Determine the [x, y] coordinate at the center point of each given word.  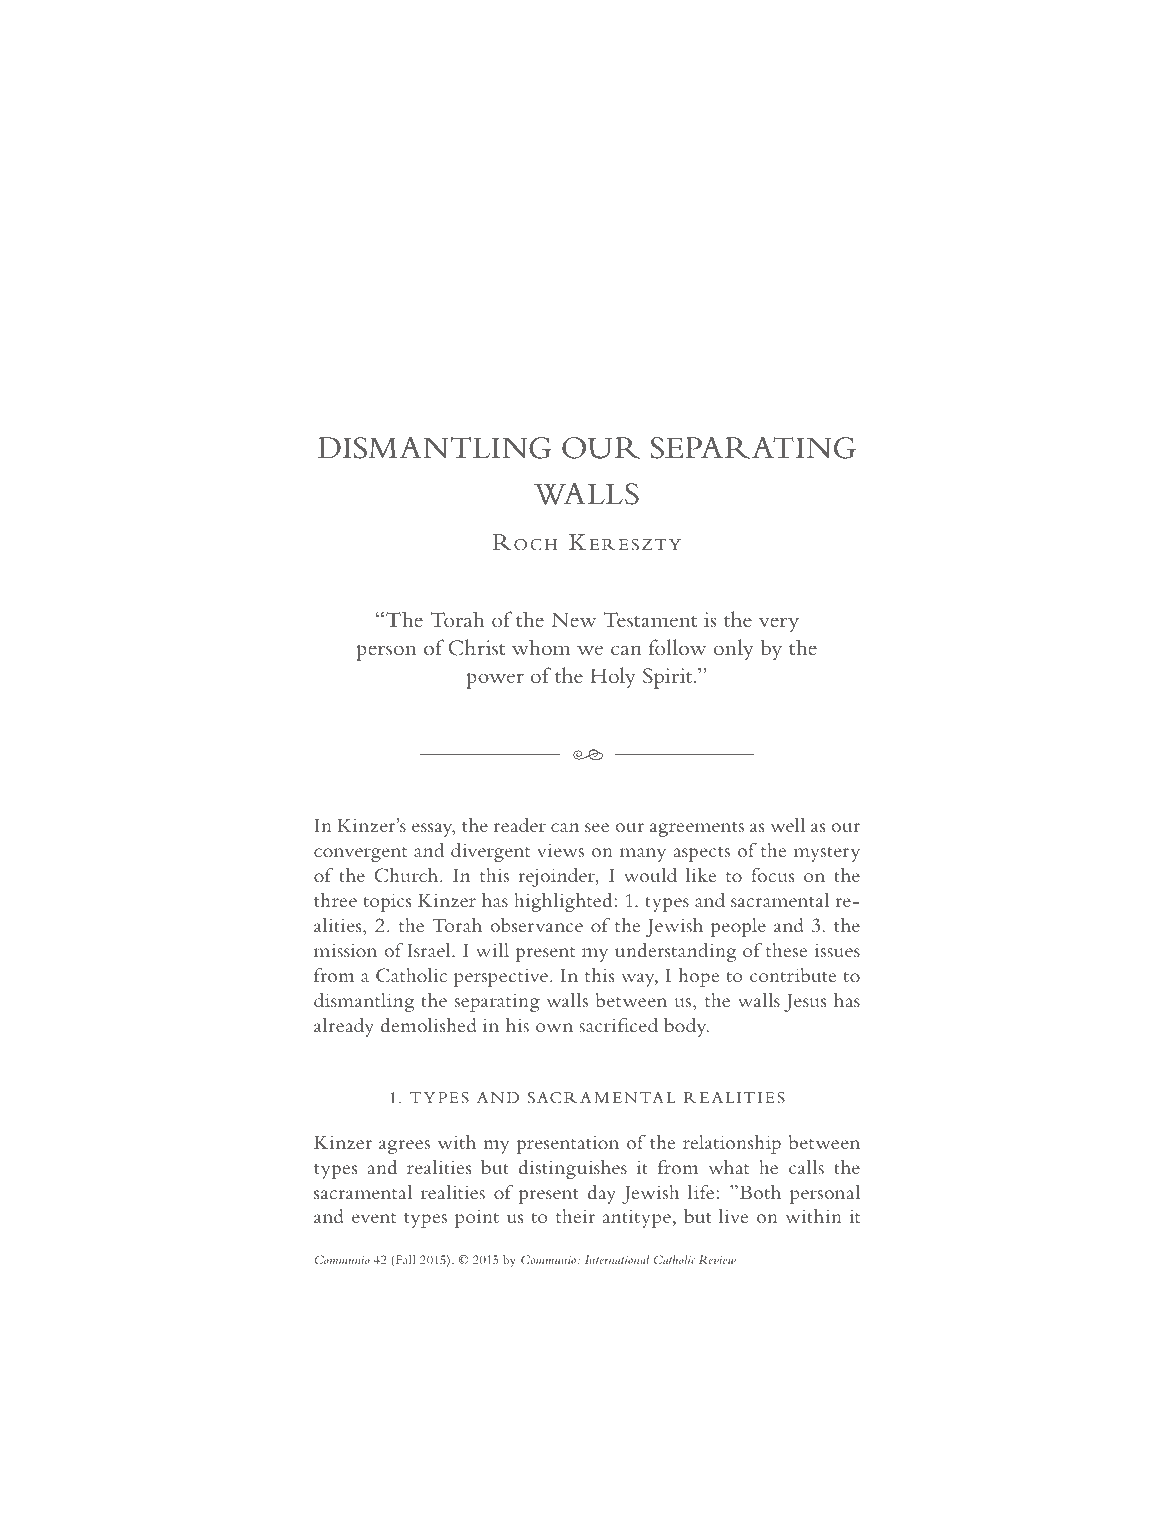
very [779, 624]
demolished [429, 1025]
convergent [360, 854]
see [597, 827]
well [787, 825]
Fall [405, 1259]
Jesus [805, 1003]
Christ [476, 647]
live [733, 1216]
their [575, 1216]
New [574, 620]
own [554, 1027]
